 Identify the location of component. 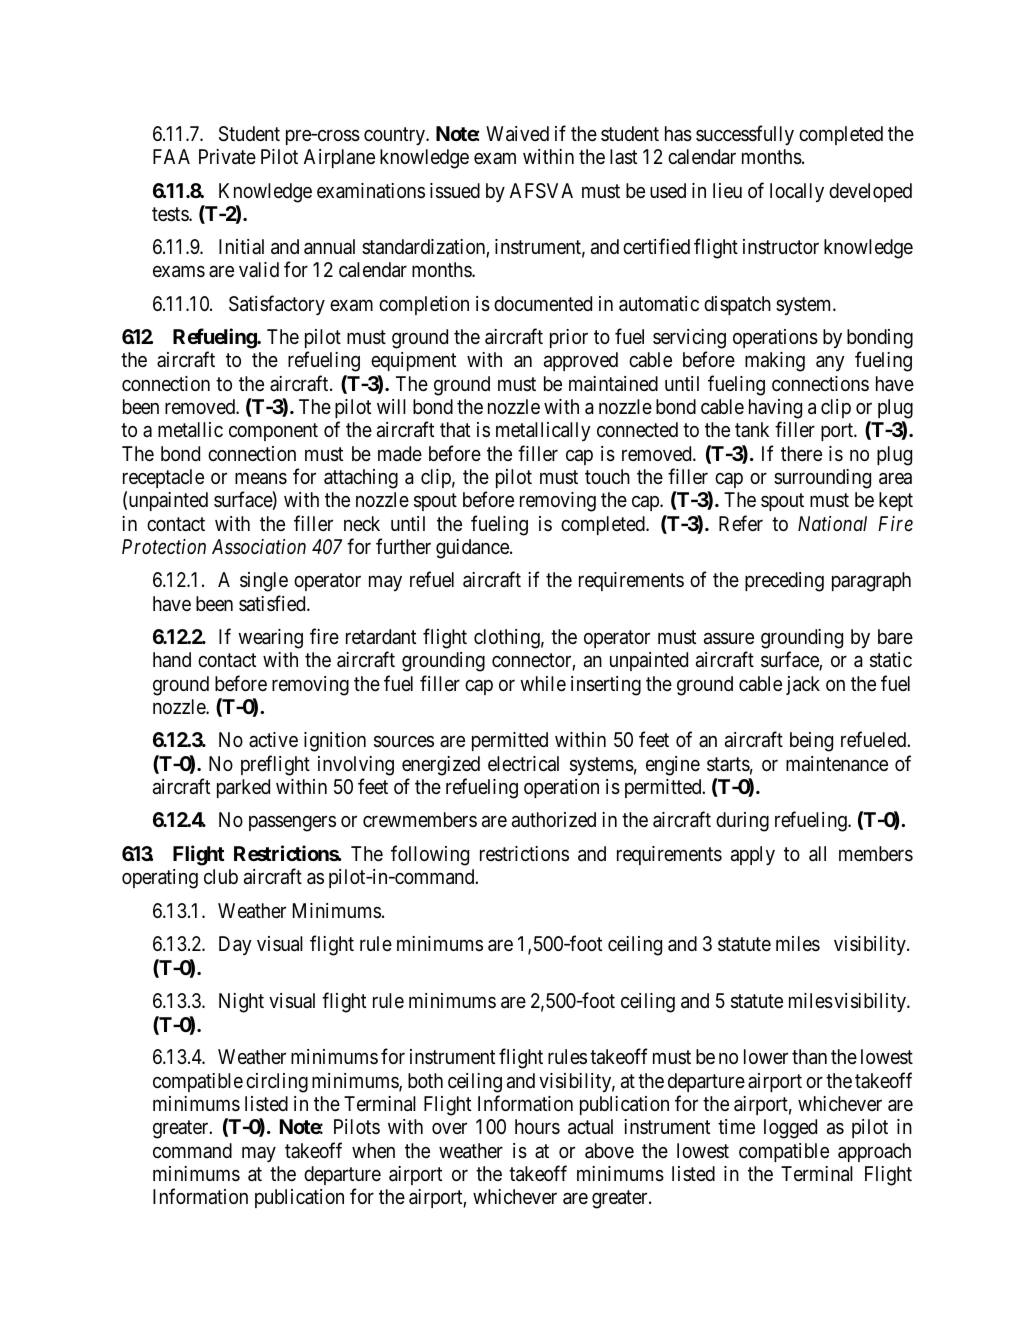
(273, 432).
